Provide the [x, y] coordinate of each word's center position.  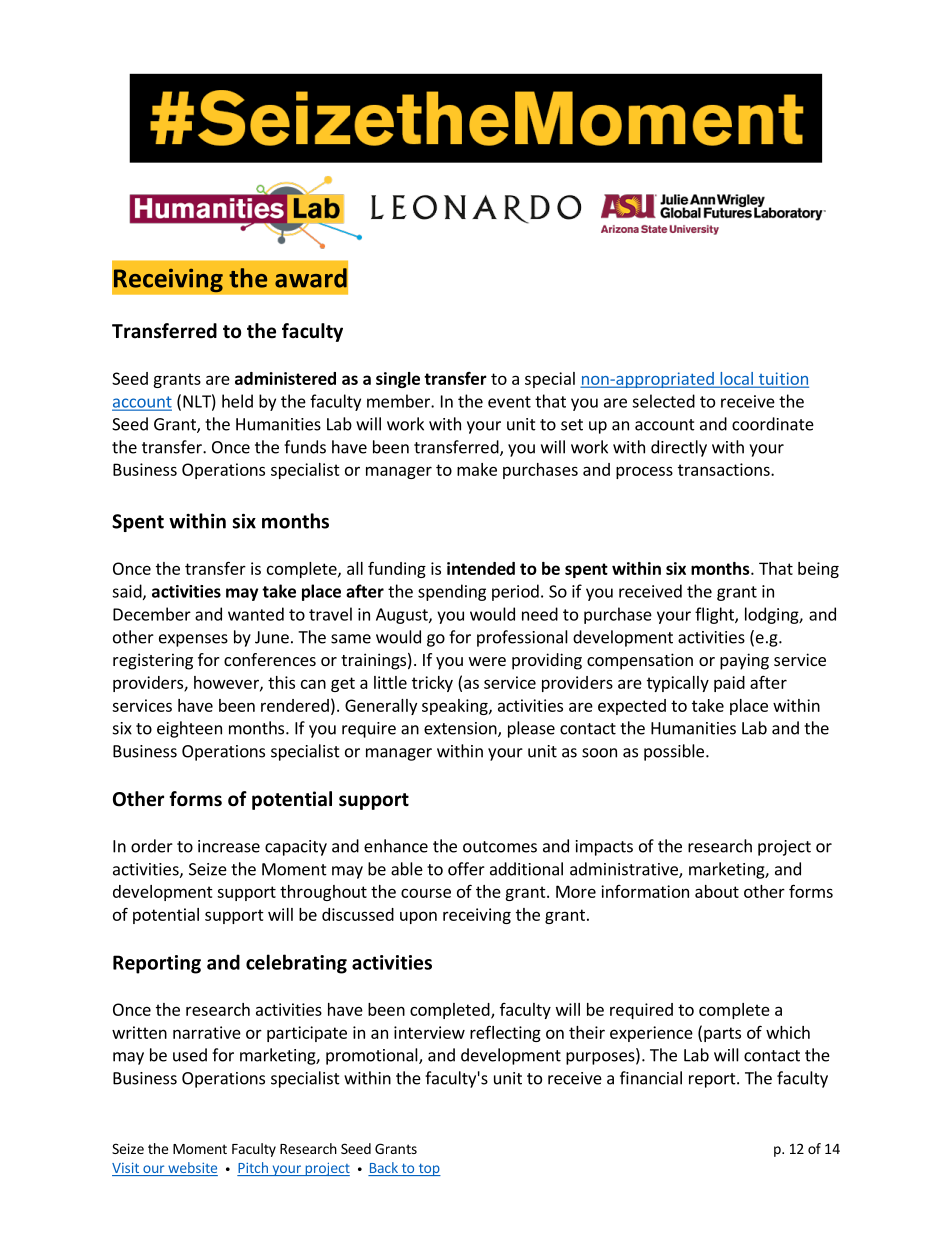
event [509, 402]
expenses [193, 640]
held [237, 401]
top [428, 1169]
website [192, 1169]
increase [229, 846]
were [487, 661]
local [736, 379]
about [717, 891]
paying [744, 661]
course [426, 893]
